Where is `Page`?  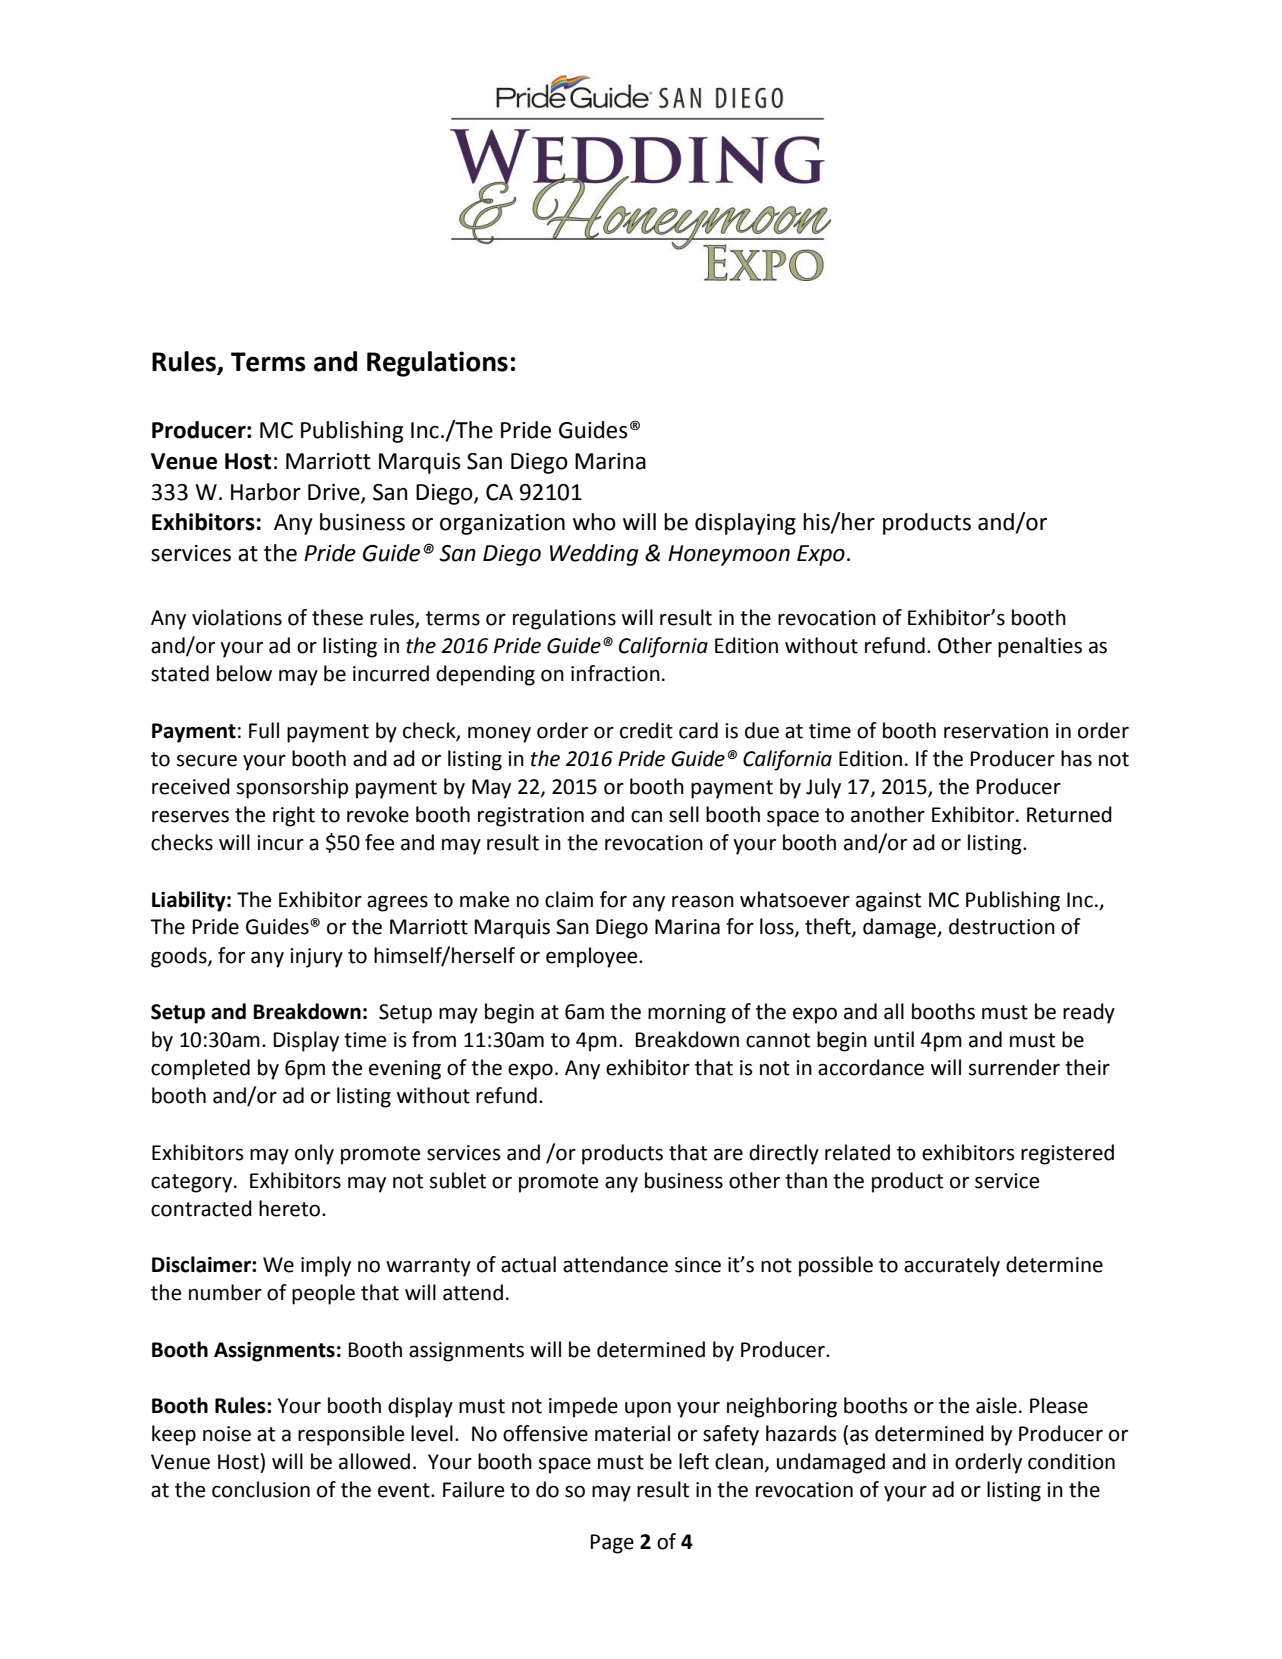 Page is located at coordinates (612, 1544).
